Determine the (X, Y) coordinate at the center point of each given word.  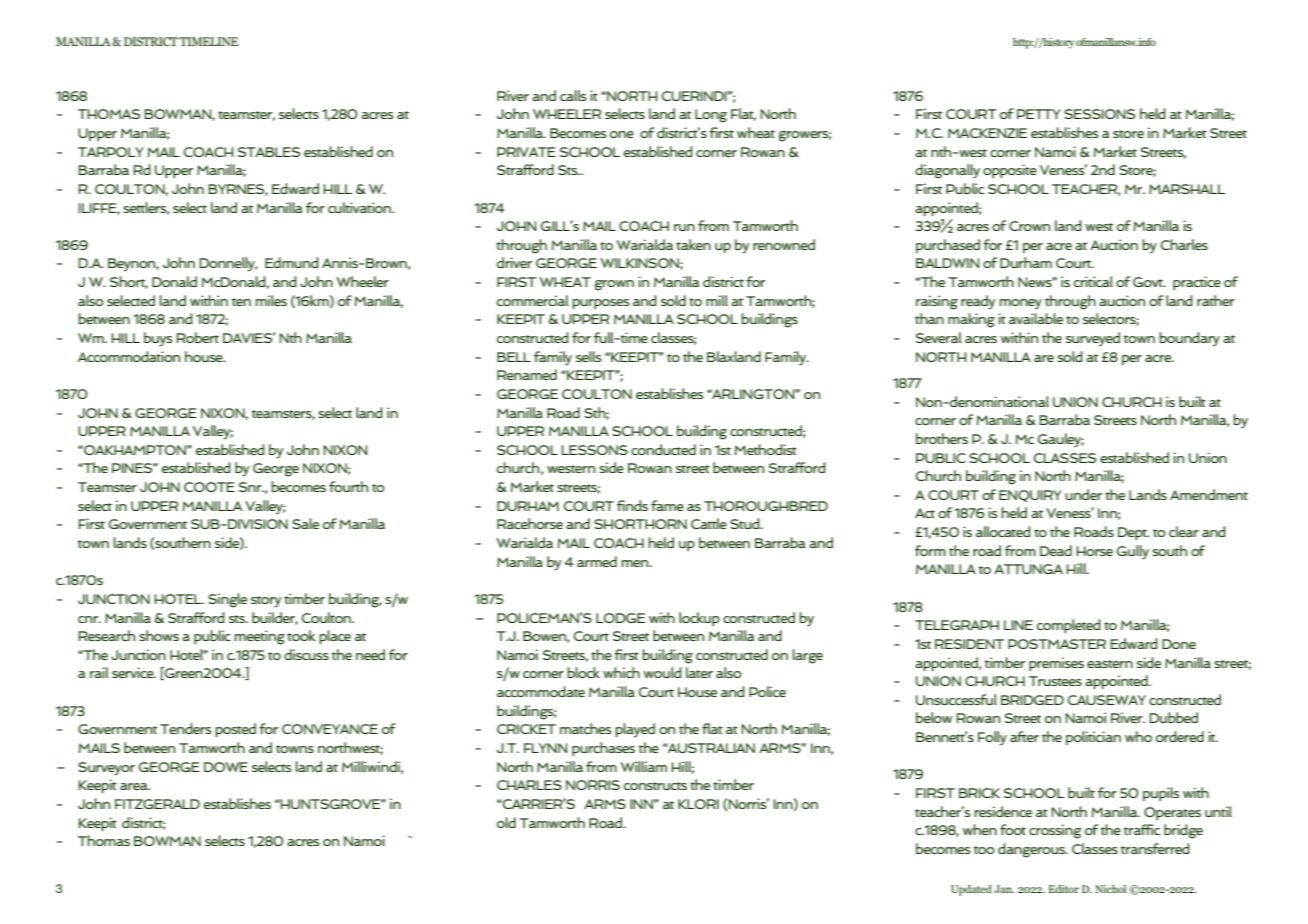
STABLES (269, 152)
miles (271, 300)
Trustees (1055, 681)
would (662, 672)
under (1083, 494)
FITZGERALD (157, 804)
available (1036, 318)
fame (667, 505)
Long (711, 116)
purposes (601, 304)
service (134, 672)
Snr (251, 487)
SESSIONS (1099, 114)
